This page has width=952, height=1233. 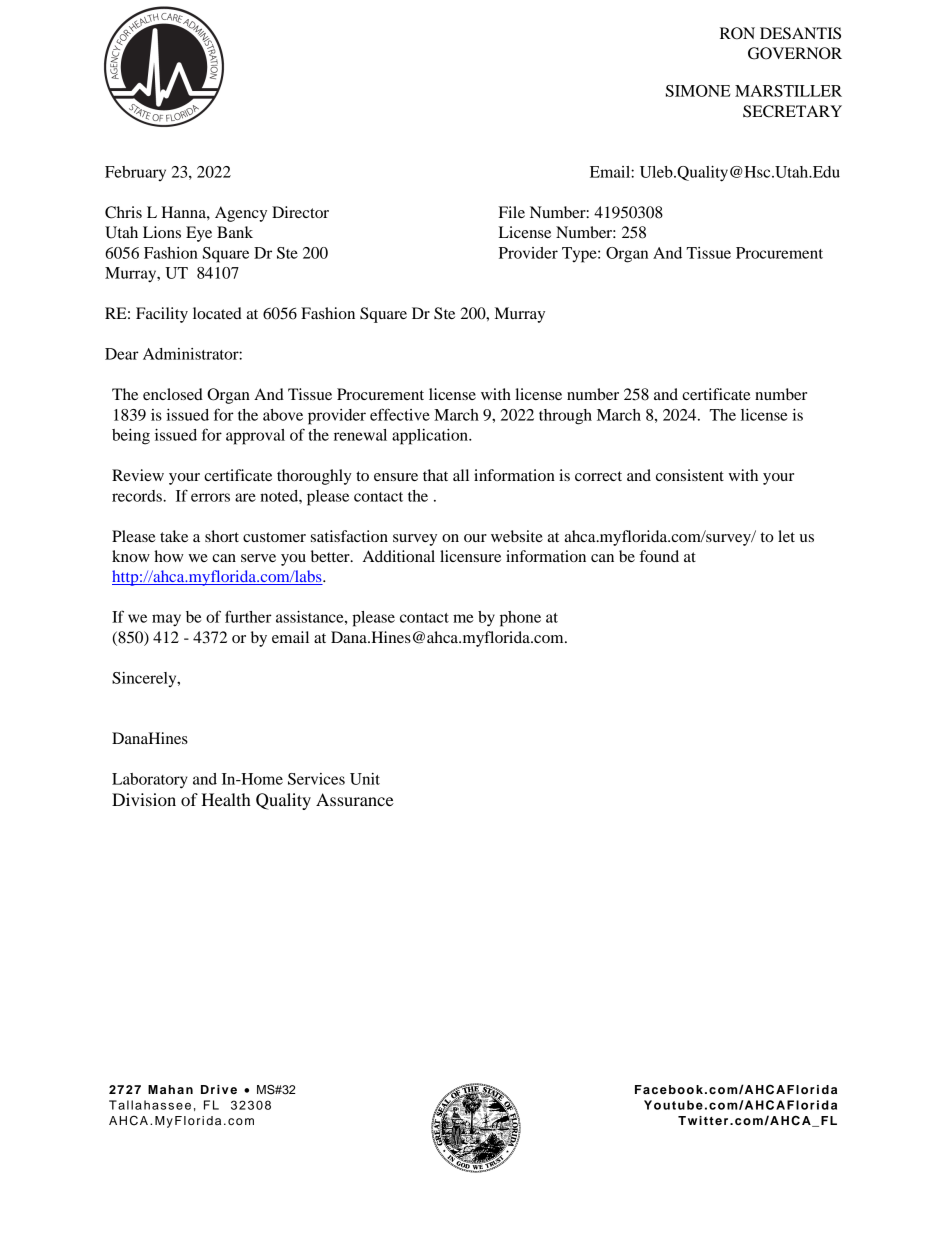 I want to click on found, so click(x=659, y=556).
